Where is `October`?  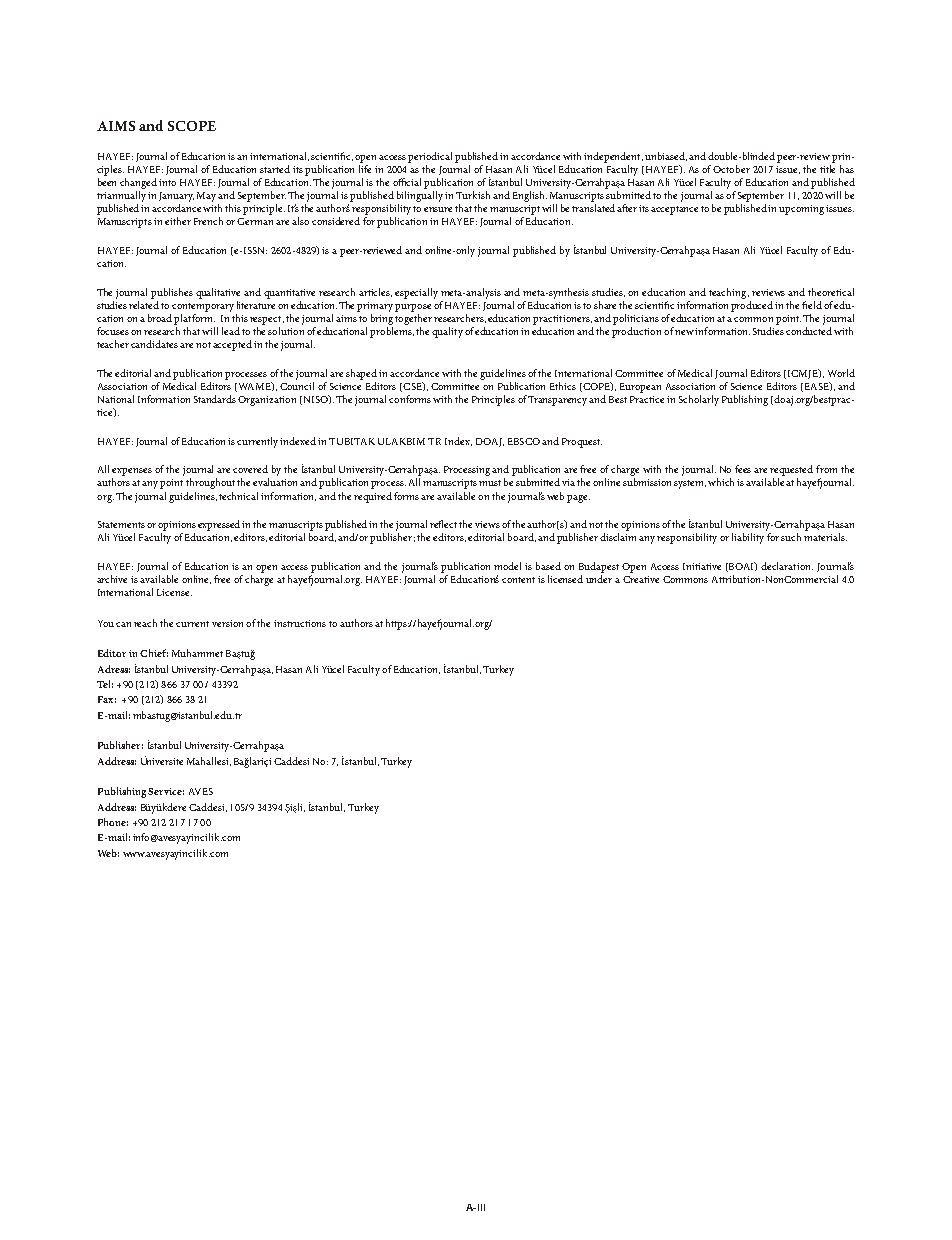
October is located at coordinates (731, 169).
